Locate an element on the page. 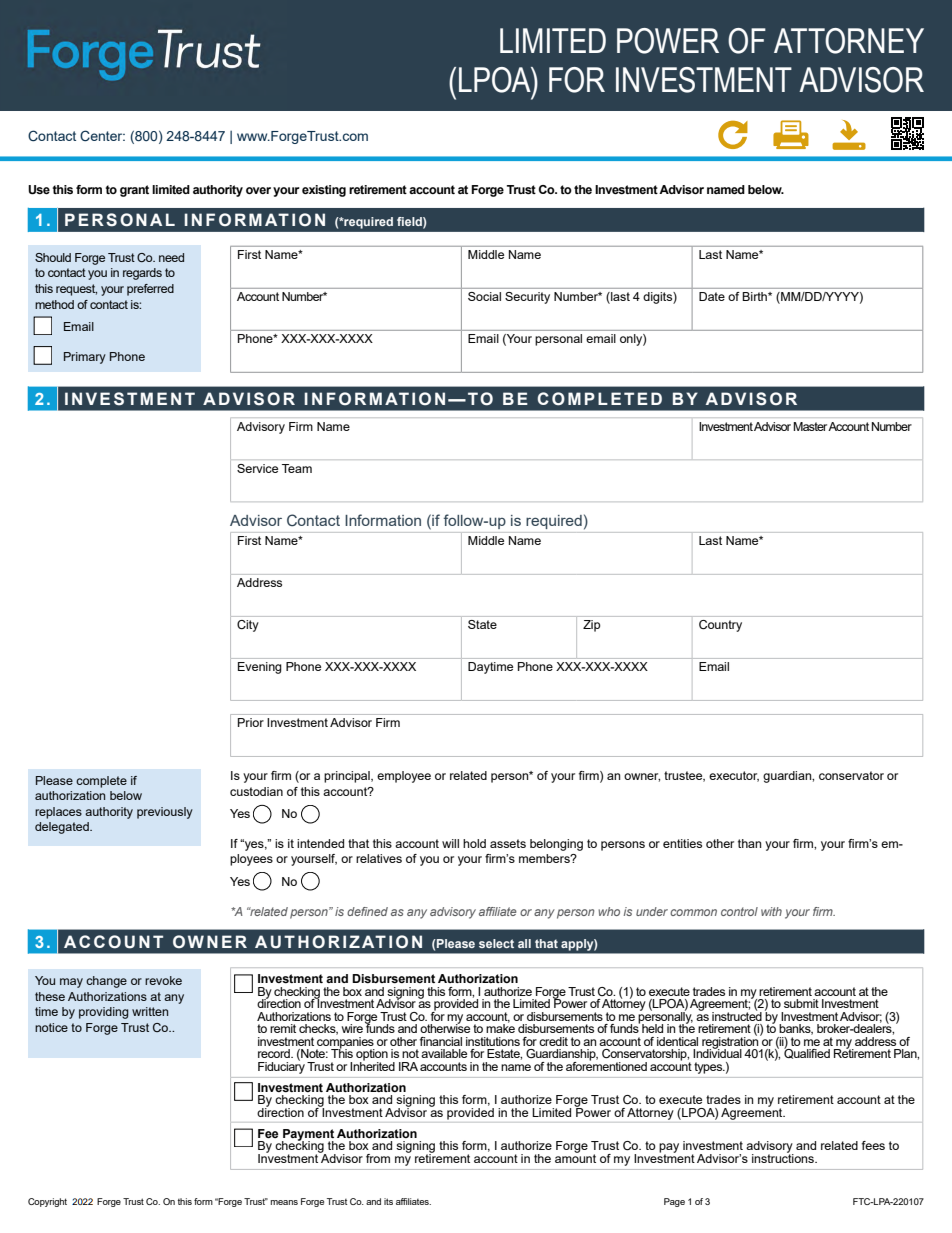 The image size is (952, 1233). Team is located at coordinates (297, 468).
